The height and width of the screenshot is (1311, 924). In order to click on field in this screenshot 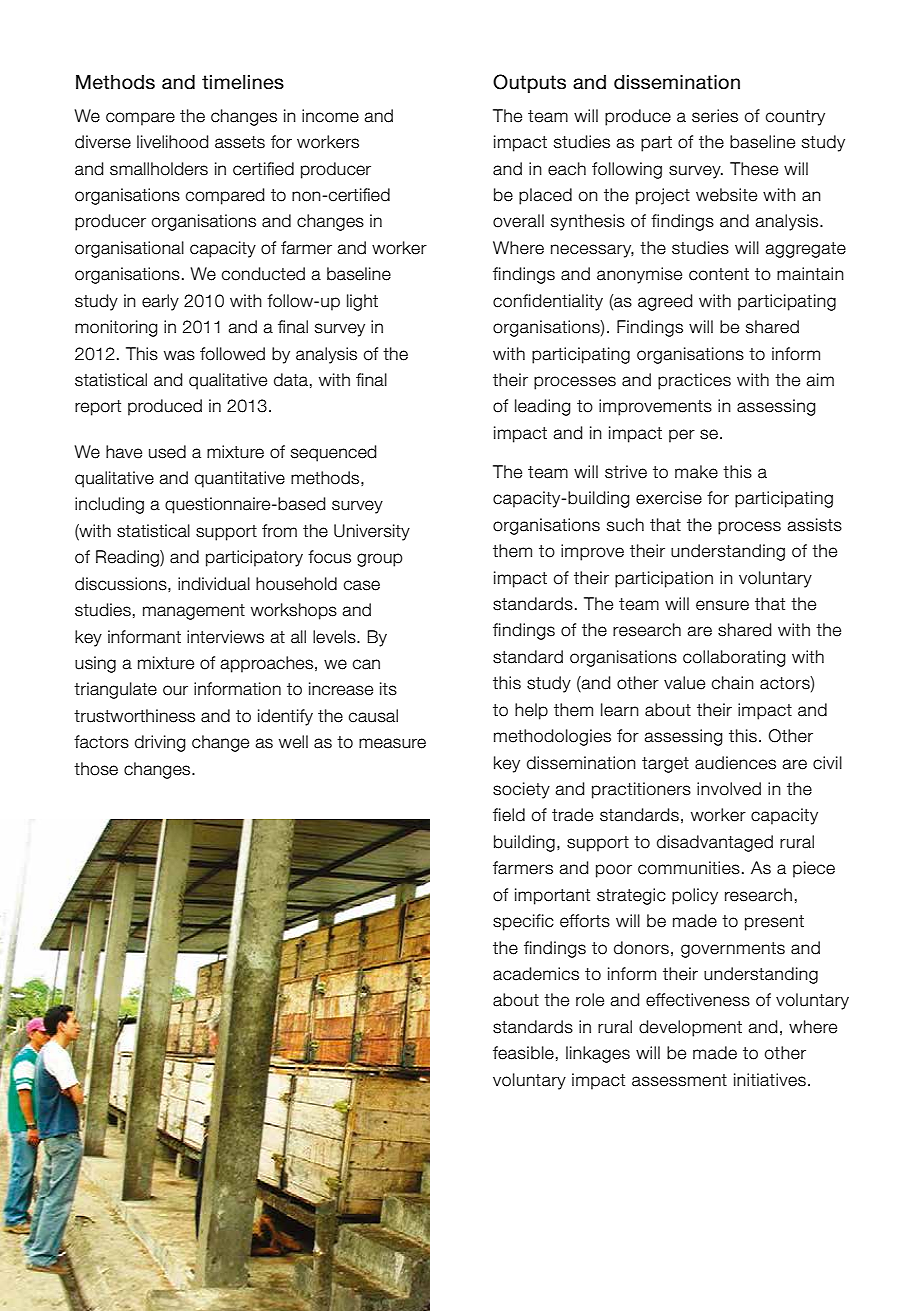, I will do `click(509, 815)`.
